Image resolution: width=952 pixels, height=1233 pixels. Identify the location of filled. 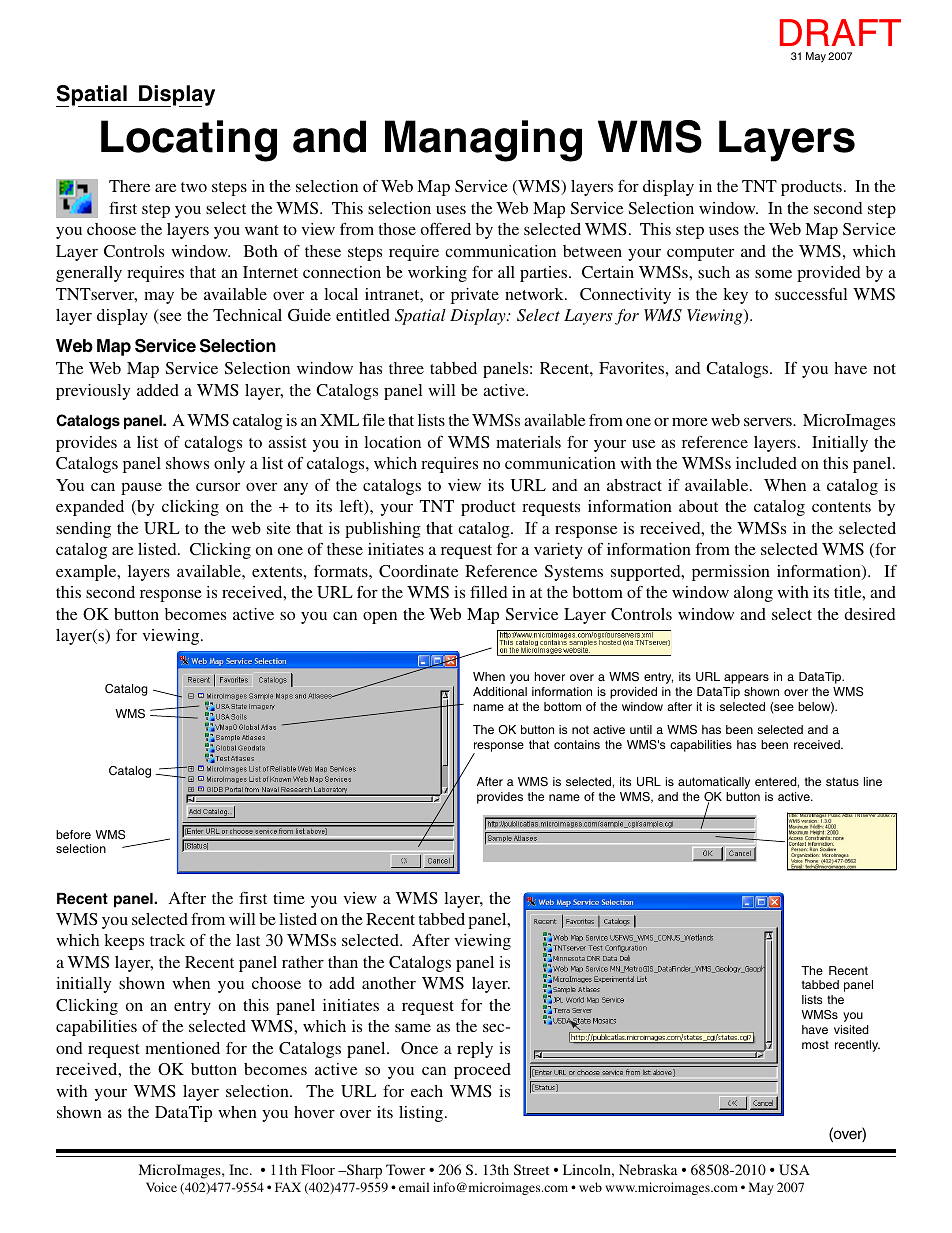
(488, 592).
